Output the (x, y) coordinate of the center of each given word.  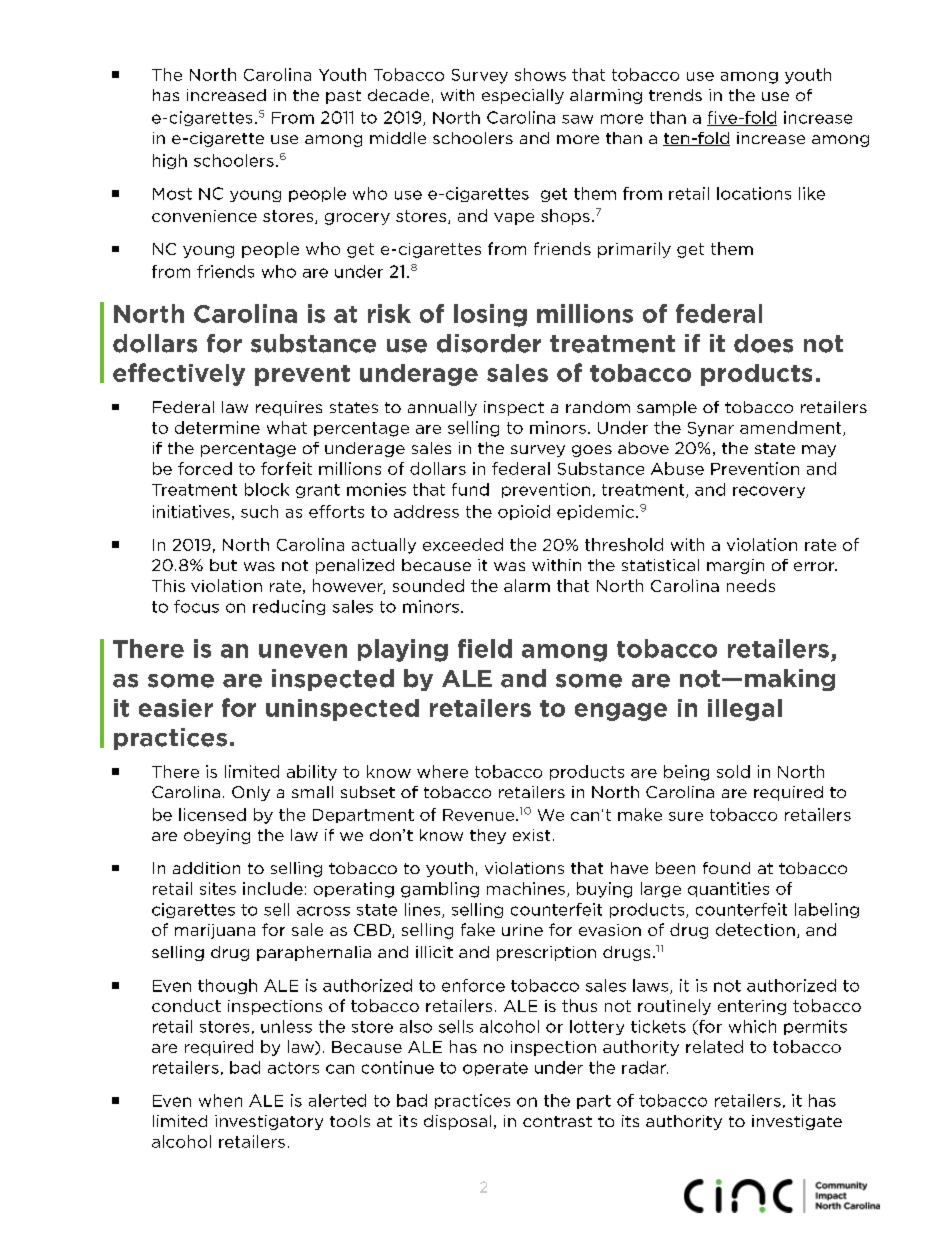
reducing (289, 607)
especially (523, 96)
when (220, 1100)
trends (675, 95)
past (343, 97)
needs (751, 585)
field (485, 648)
